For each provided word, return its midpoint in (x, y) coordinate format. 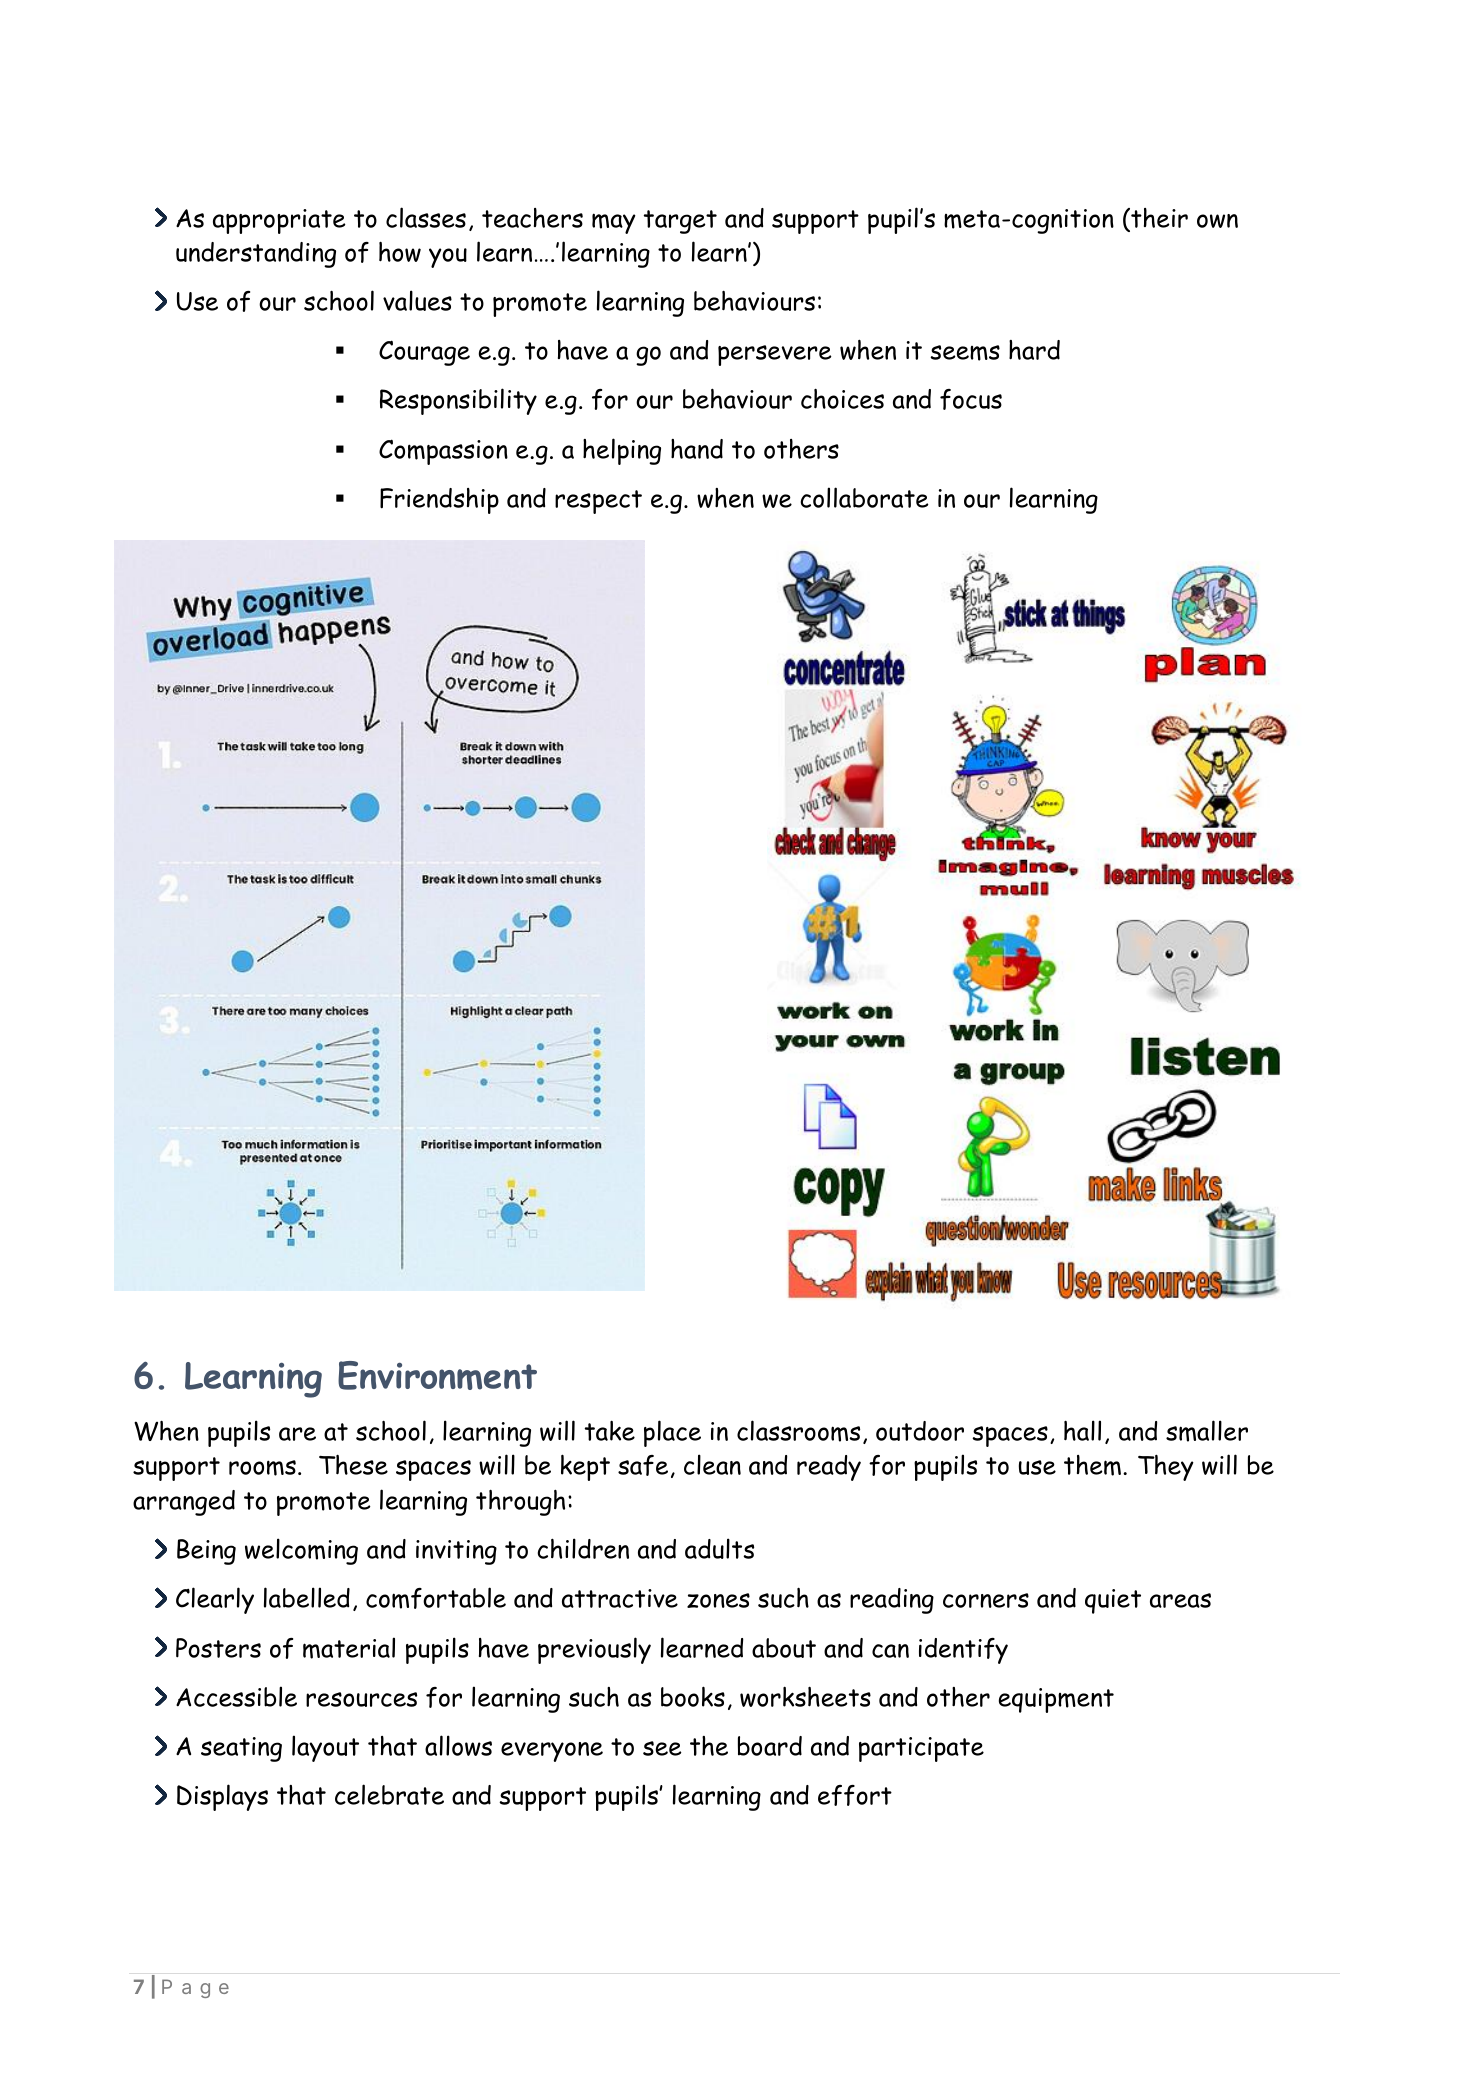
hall (1082, 1430)
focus (971, 399)
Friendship (439, 501)
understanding (256, 255)
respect (598, 502)
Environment (437, 1375)
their (1158, 218)
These (353, 1464)
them (1094, 1465)
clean (712, 1464)
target (680, 222)
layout (325, 1748)
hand (697, 449)
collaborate (864, 497)
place (672, 1433)
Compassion (443, 452)
